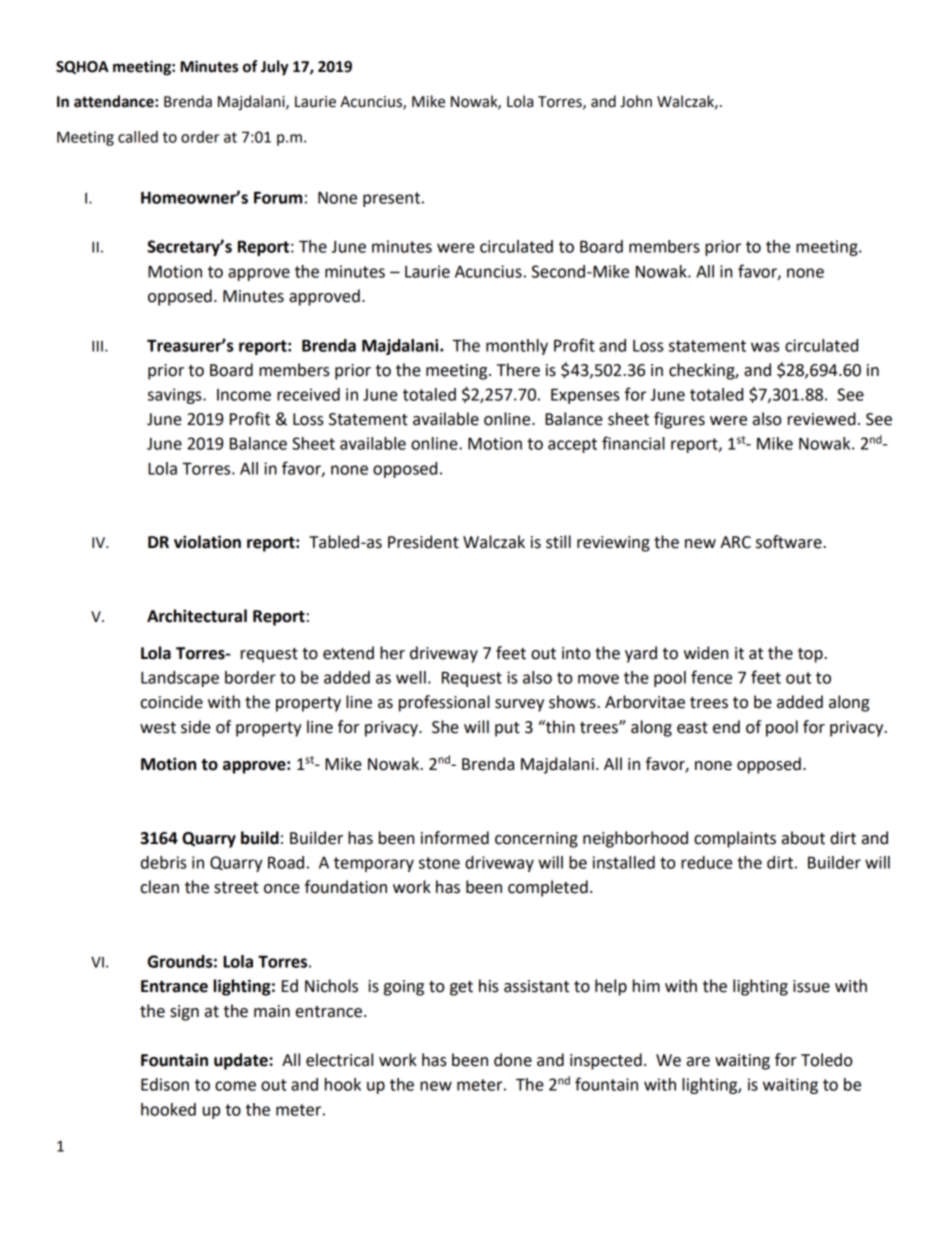 The height and width of the image is (1233, 952). What do you see at coordinates (513, 1060) in the image?
I see `done` at bounding box center [513, 1060].
